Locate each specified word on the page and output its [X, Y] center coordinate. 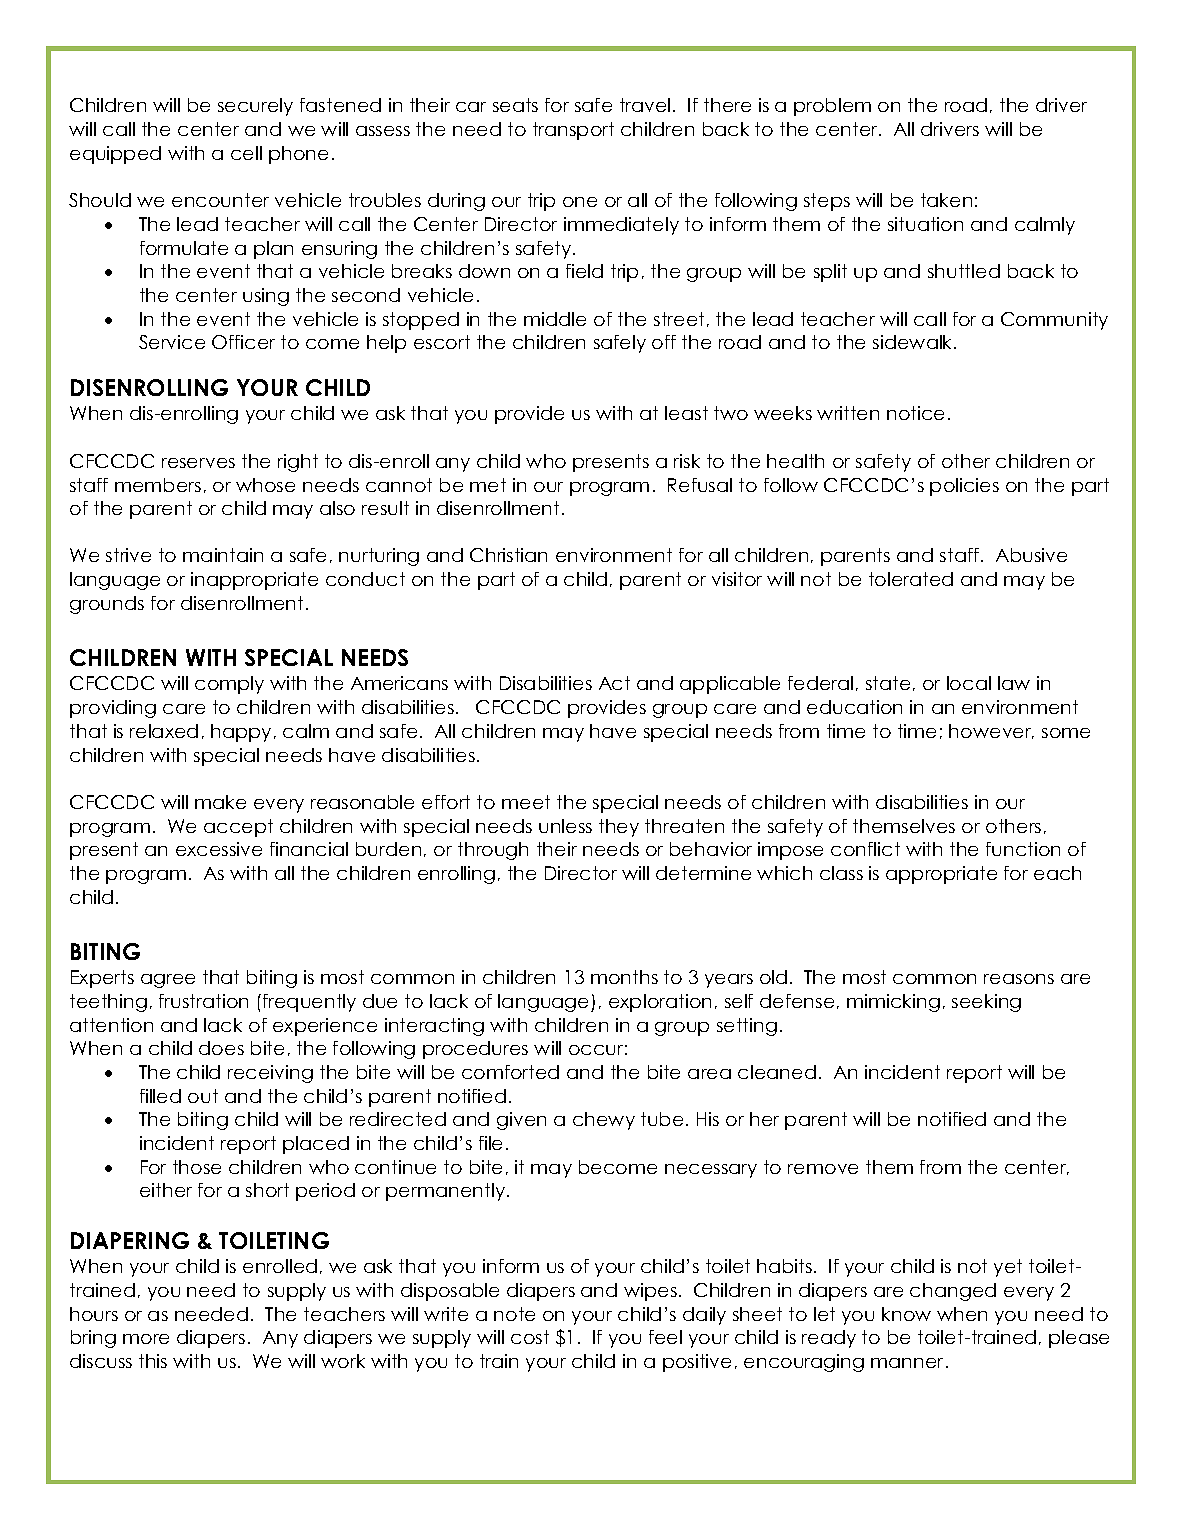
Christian [508, 555]
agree [168, 981]
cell [246, 153]
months [624, 977]
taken [946, 200]
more [146, 1339]
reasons [1019, 979]
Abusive [1031, 555]
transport [573, 131]
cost [530, 1337]
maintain [223, 555]
